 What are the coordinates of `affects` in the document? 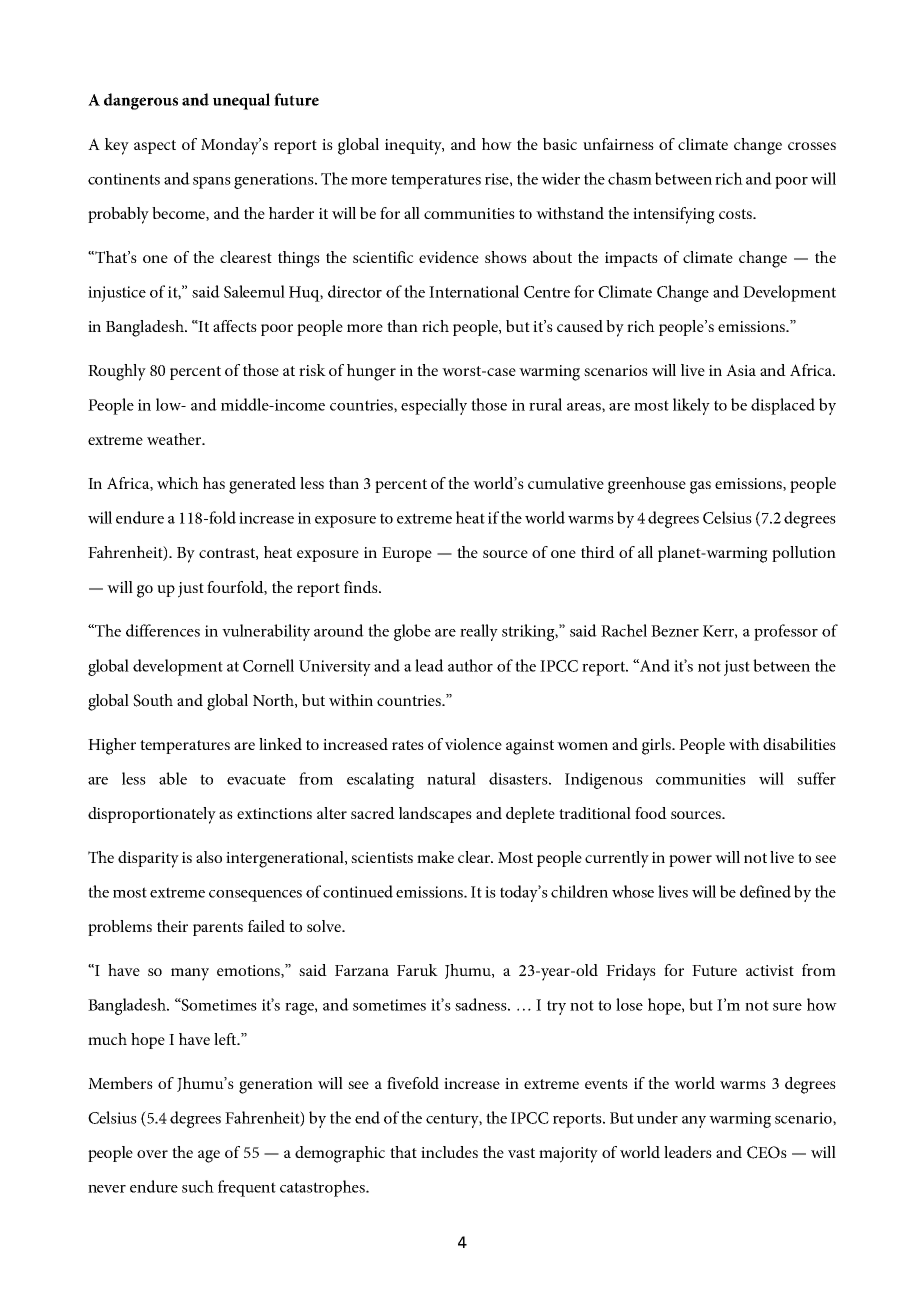 It's located at (235, 326).
